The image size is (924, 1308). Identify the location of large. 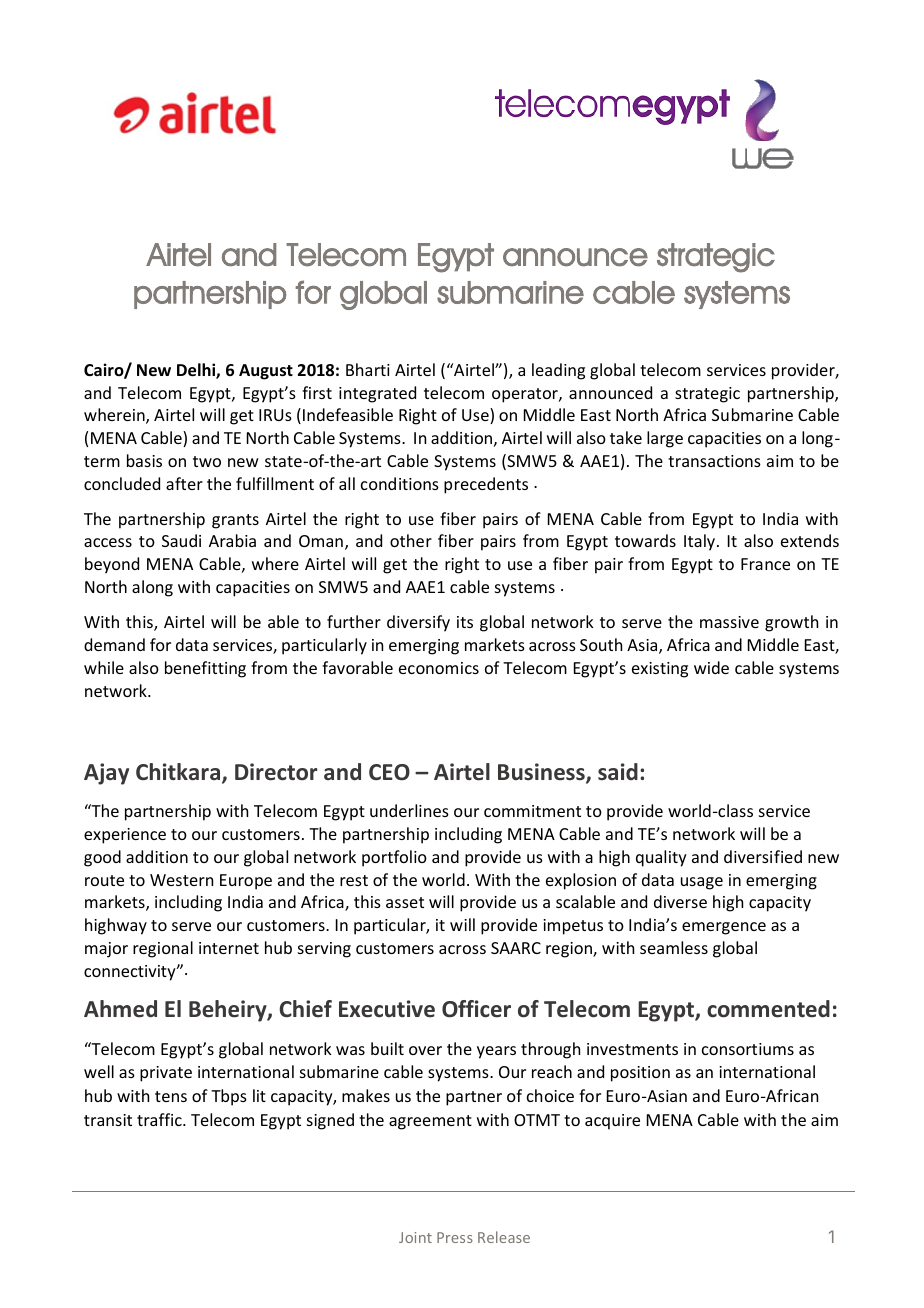
(665, 439).
